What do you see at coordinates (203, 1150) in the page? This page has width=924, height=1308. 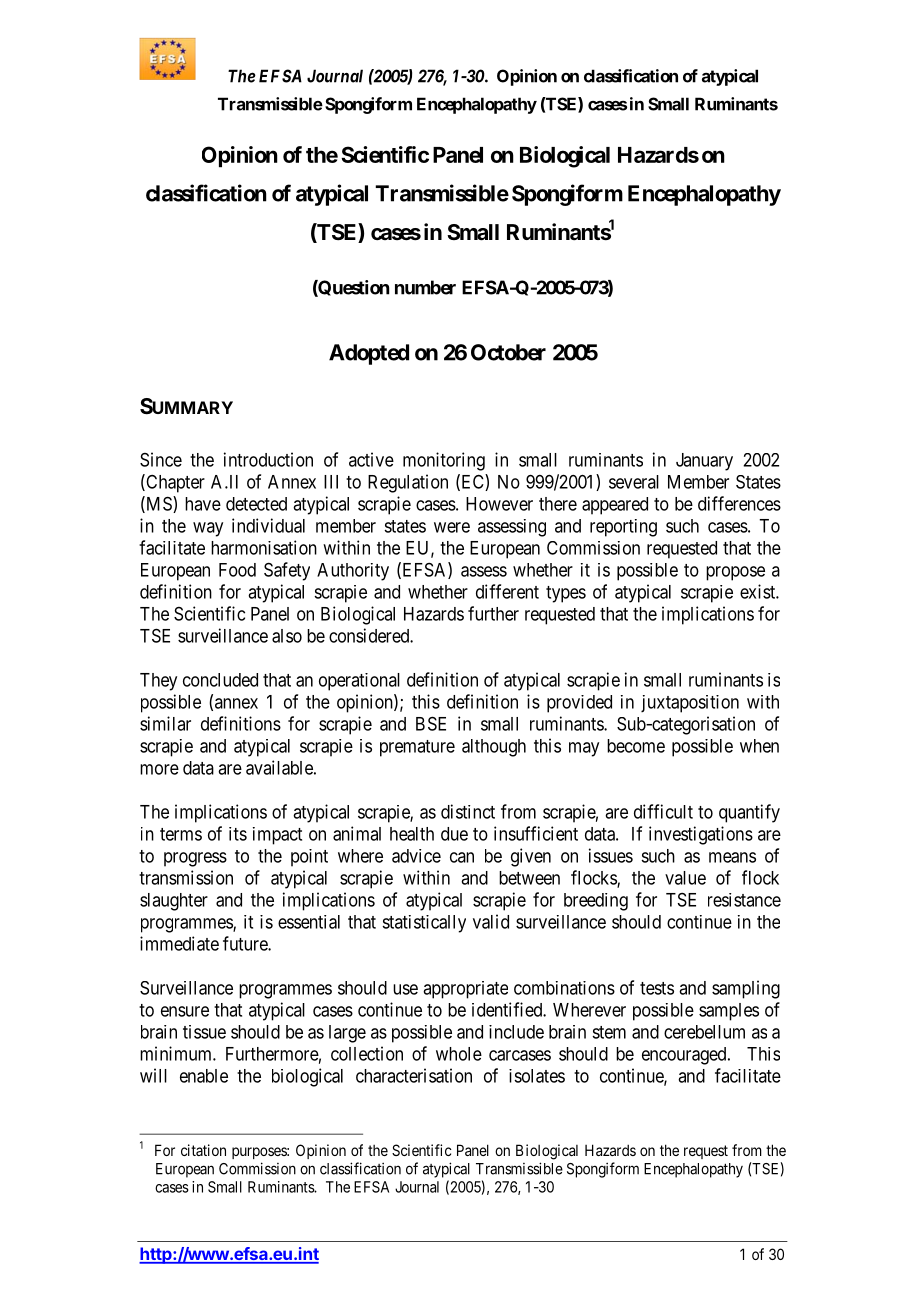 I see `citation` at bounding box center [203, 1150].
